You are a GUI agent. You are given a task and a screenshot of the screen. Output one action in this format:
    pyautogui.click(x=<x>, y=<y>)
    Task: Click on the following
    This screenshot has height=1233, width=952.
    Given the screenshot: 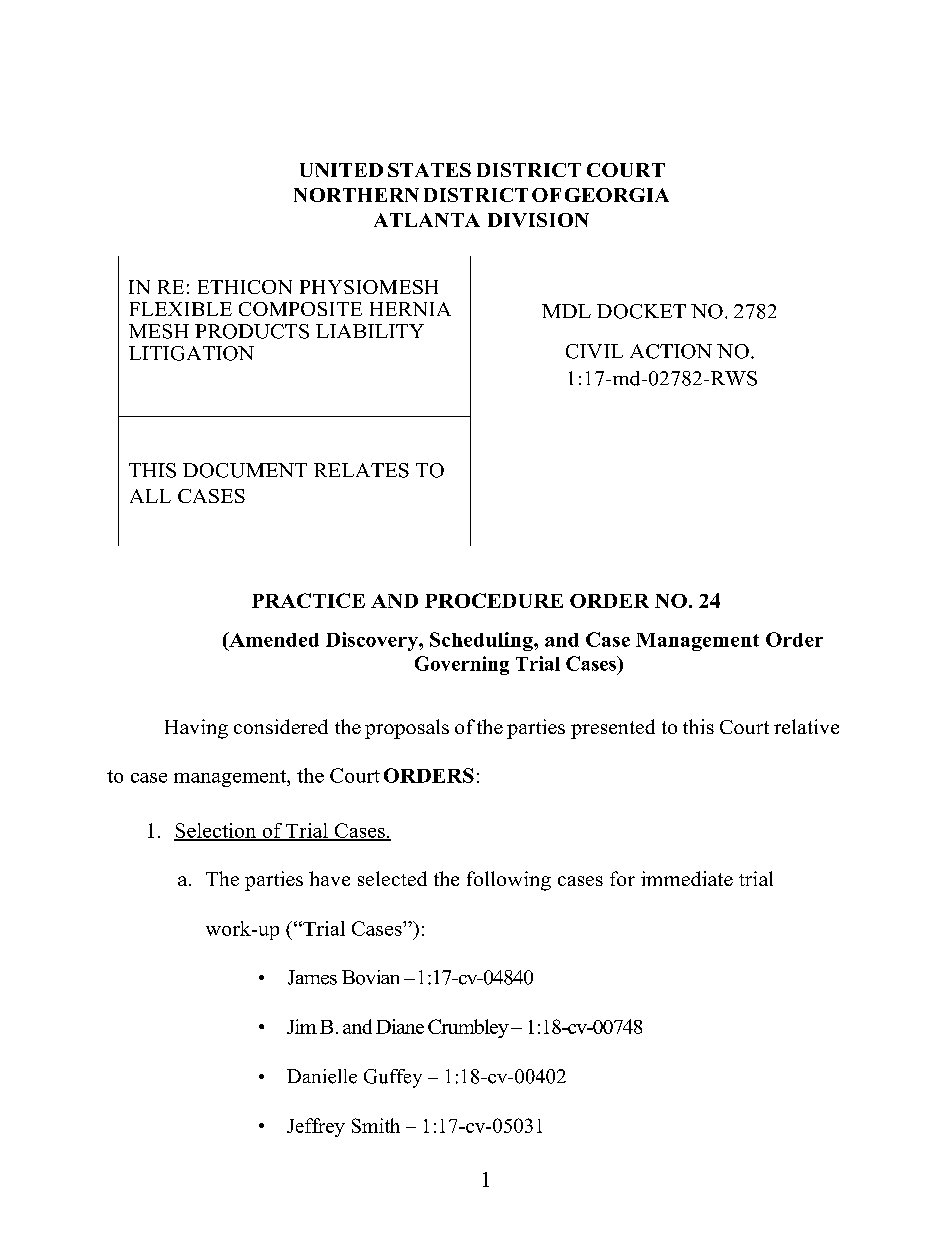 What is the action you would take?
    pyautogui.click(x=509, y=881)
